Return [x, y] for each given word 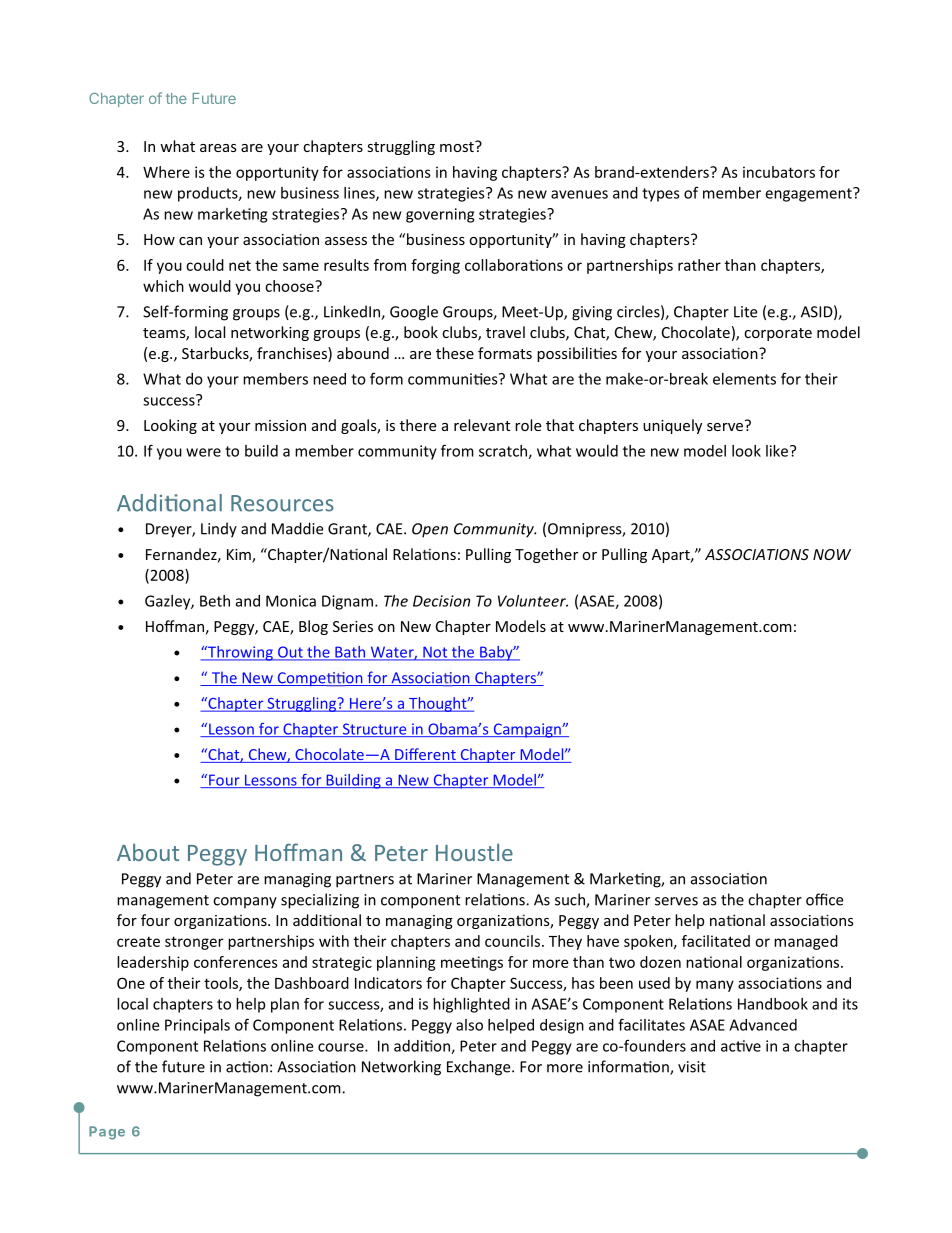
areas [218, 148]
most [458, 146]
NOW [832, 554]
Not [435, 653]
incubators [779, 172]
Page [107, 1133]
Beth [215, 601]
